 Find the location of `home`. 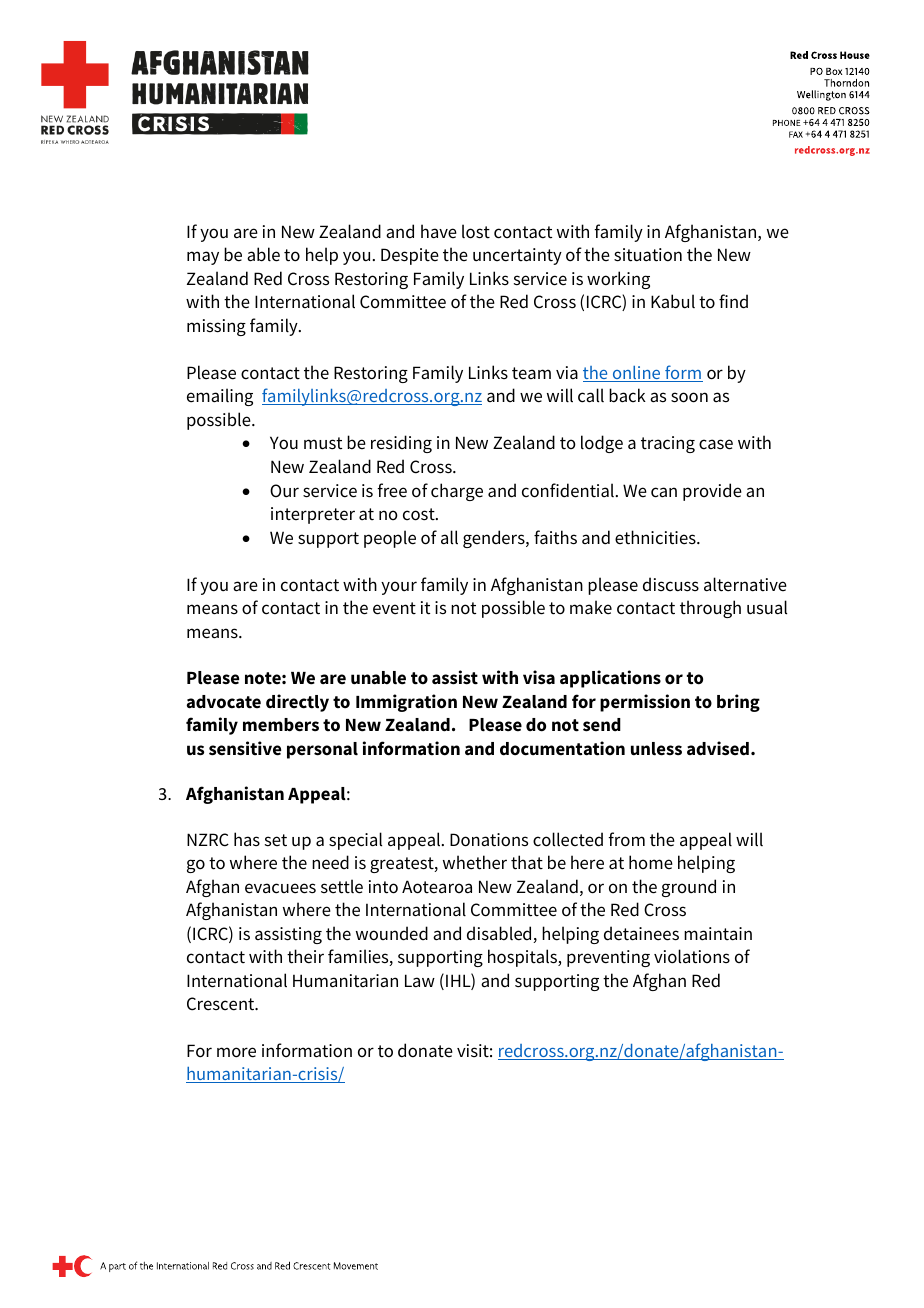

home is located at coordinates (651, 862).
